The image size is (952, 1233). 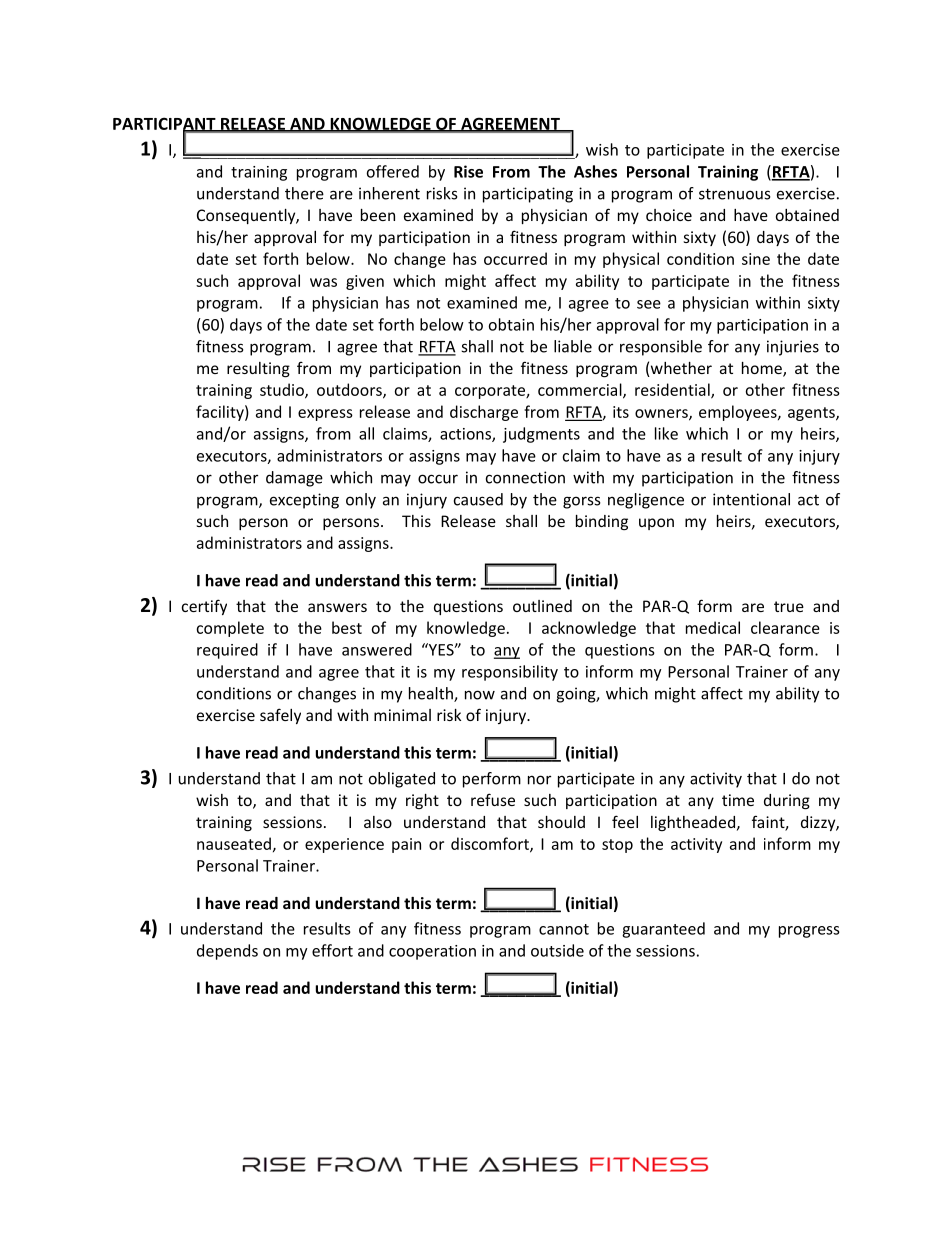 What do you see at coordinates (468, 171) in the screenshot?
I see `Rise` at bounding box center [468, 171].
